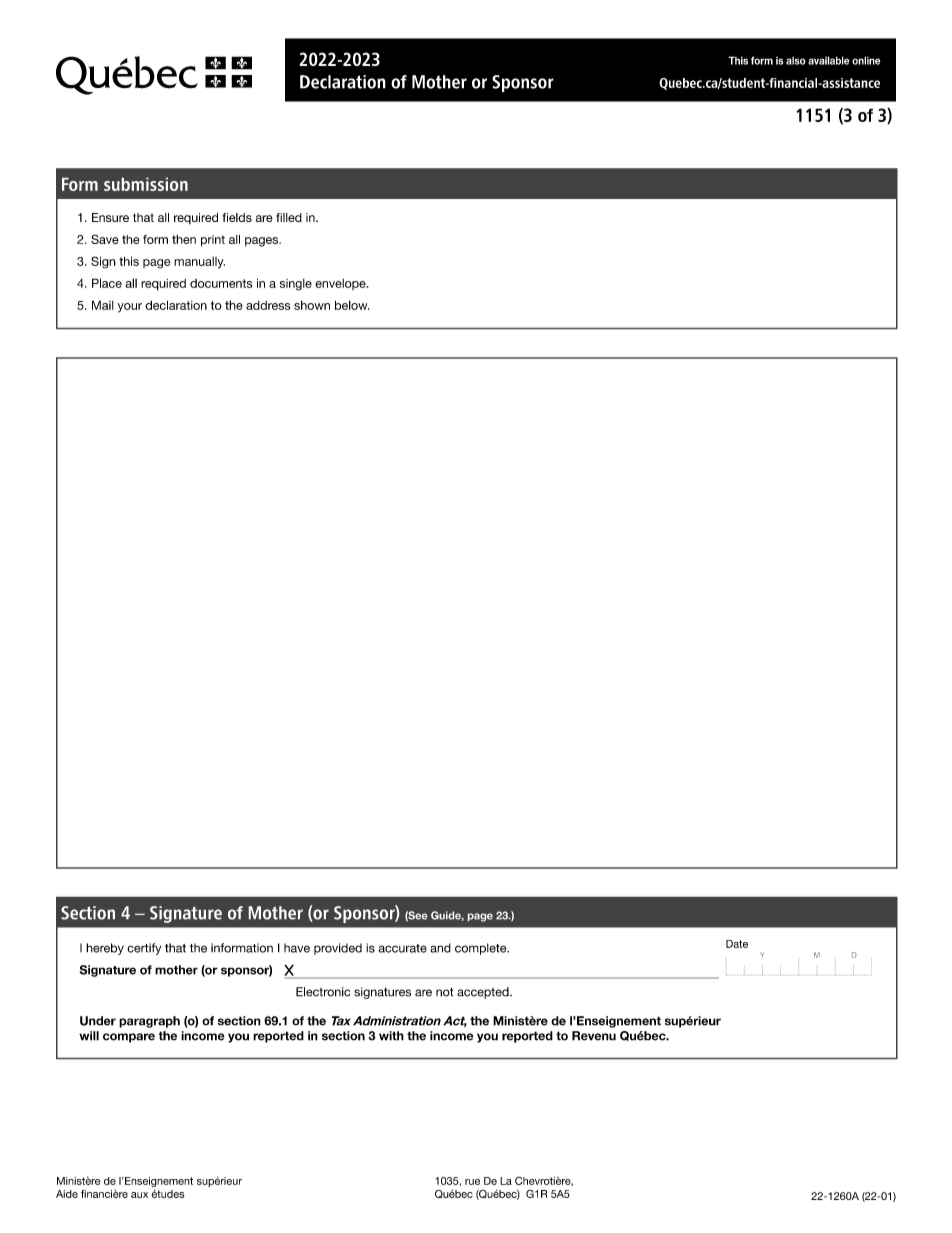  Describe the element at coordinates (139, 1195) in the screenshot. I see `aux` at that location.
